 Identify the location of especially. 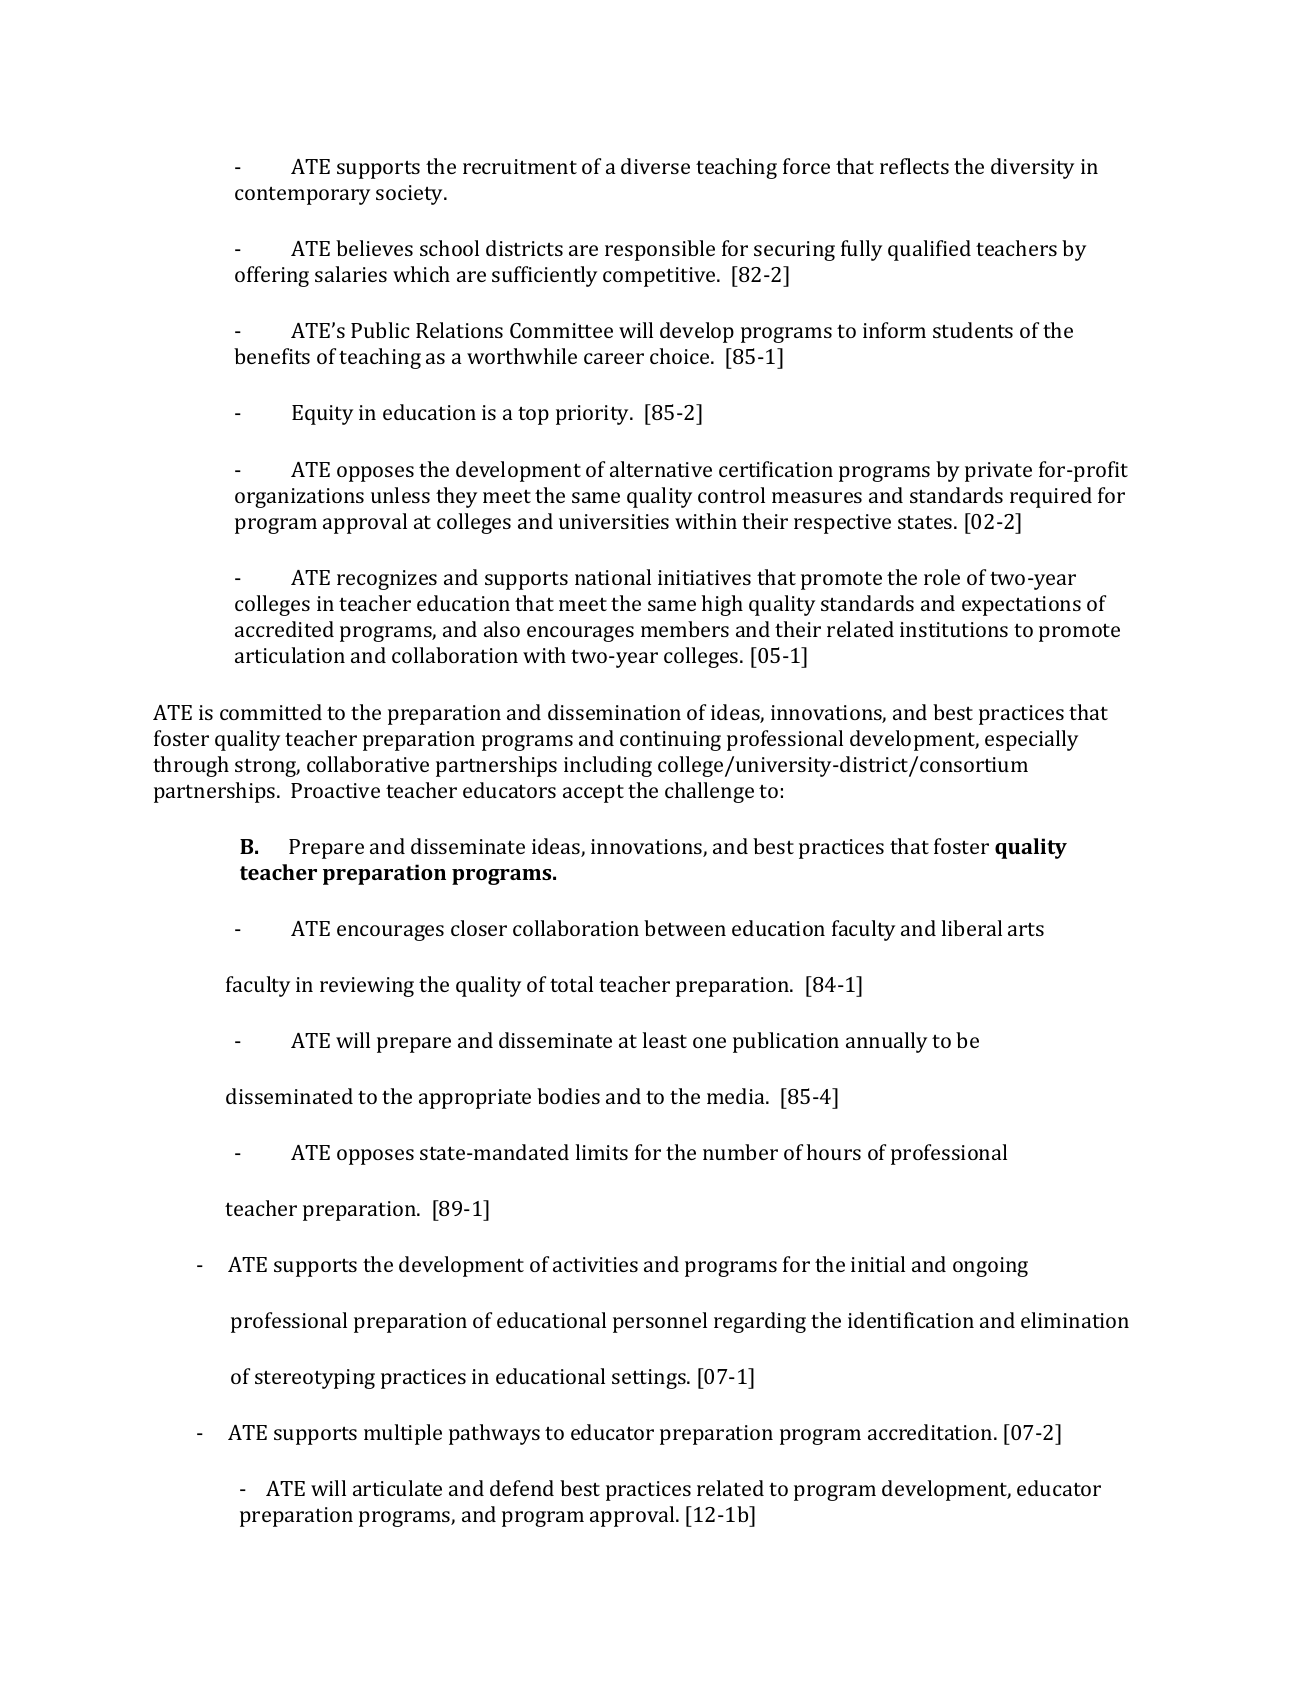
(1031, 740).
